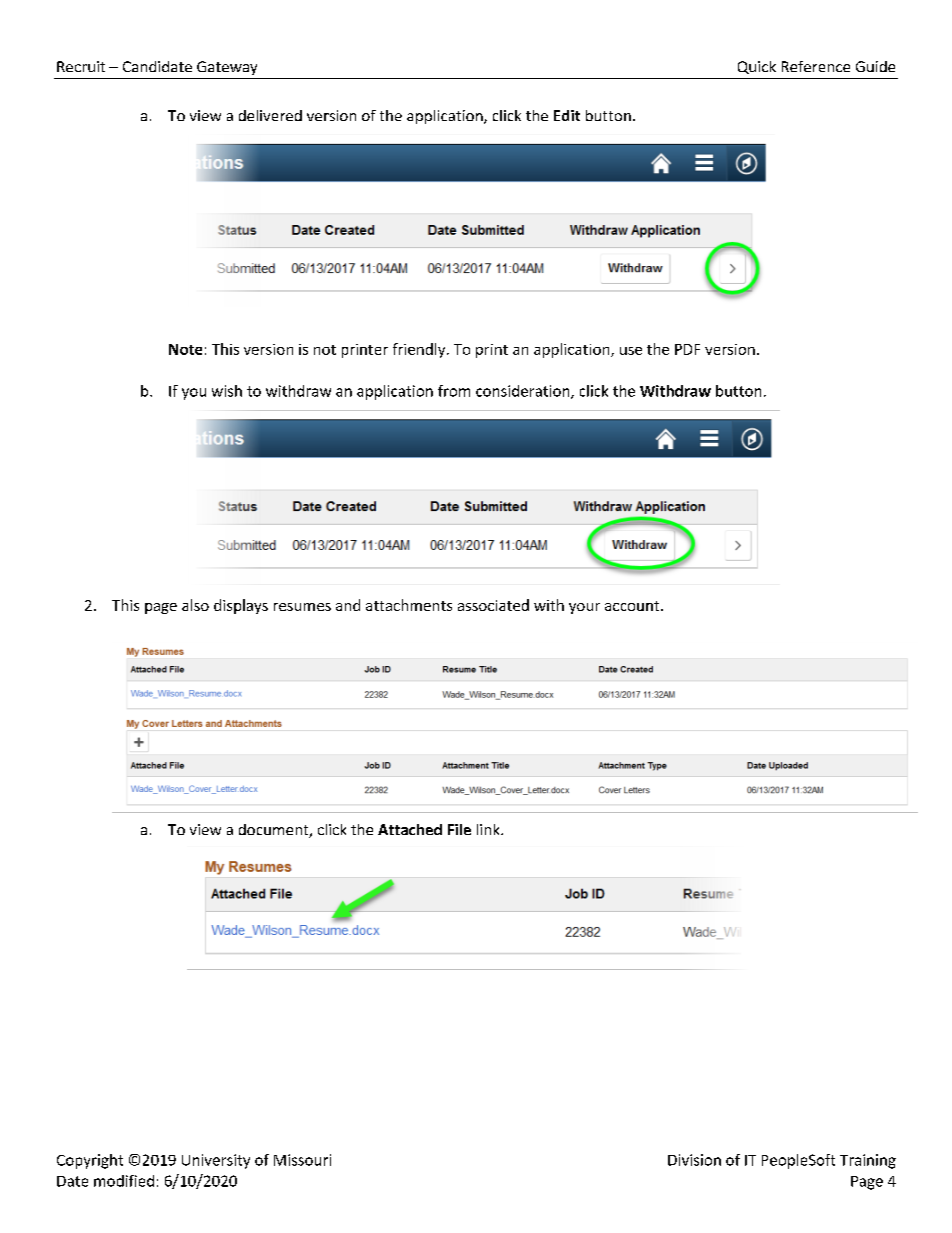 The width and height of the screenshot is (952, 1233). I want to click on your, so click(584, 608).
